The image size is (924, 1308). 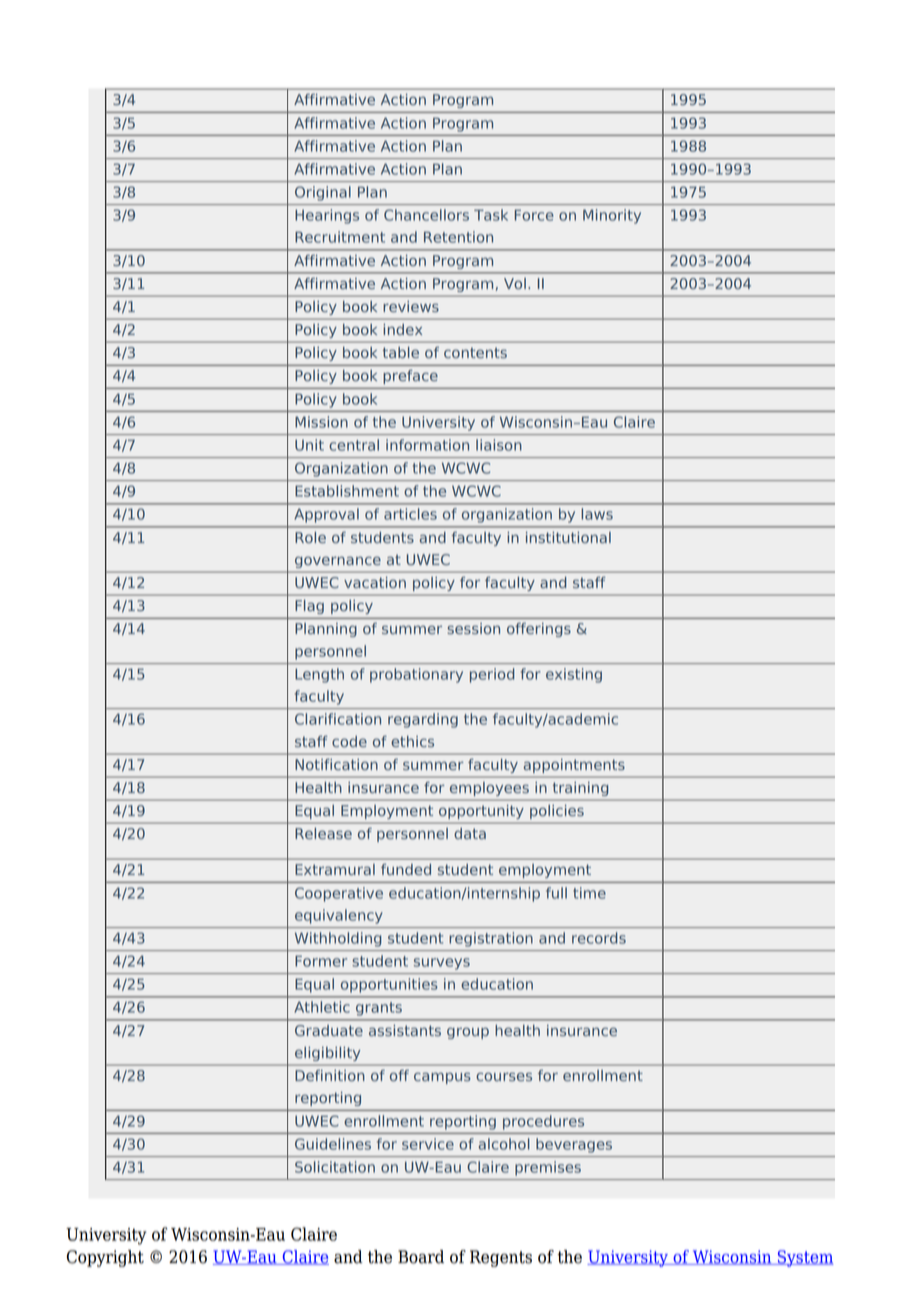 I want to click on Board, so click(x=421, y=1257).
